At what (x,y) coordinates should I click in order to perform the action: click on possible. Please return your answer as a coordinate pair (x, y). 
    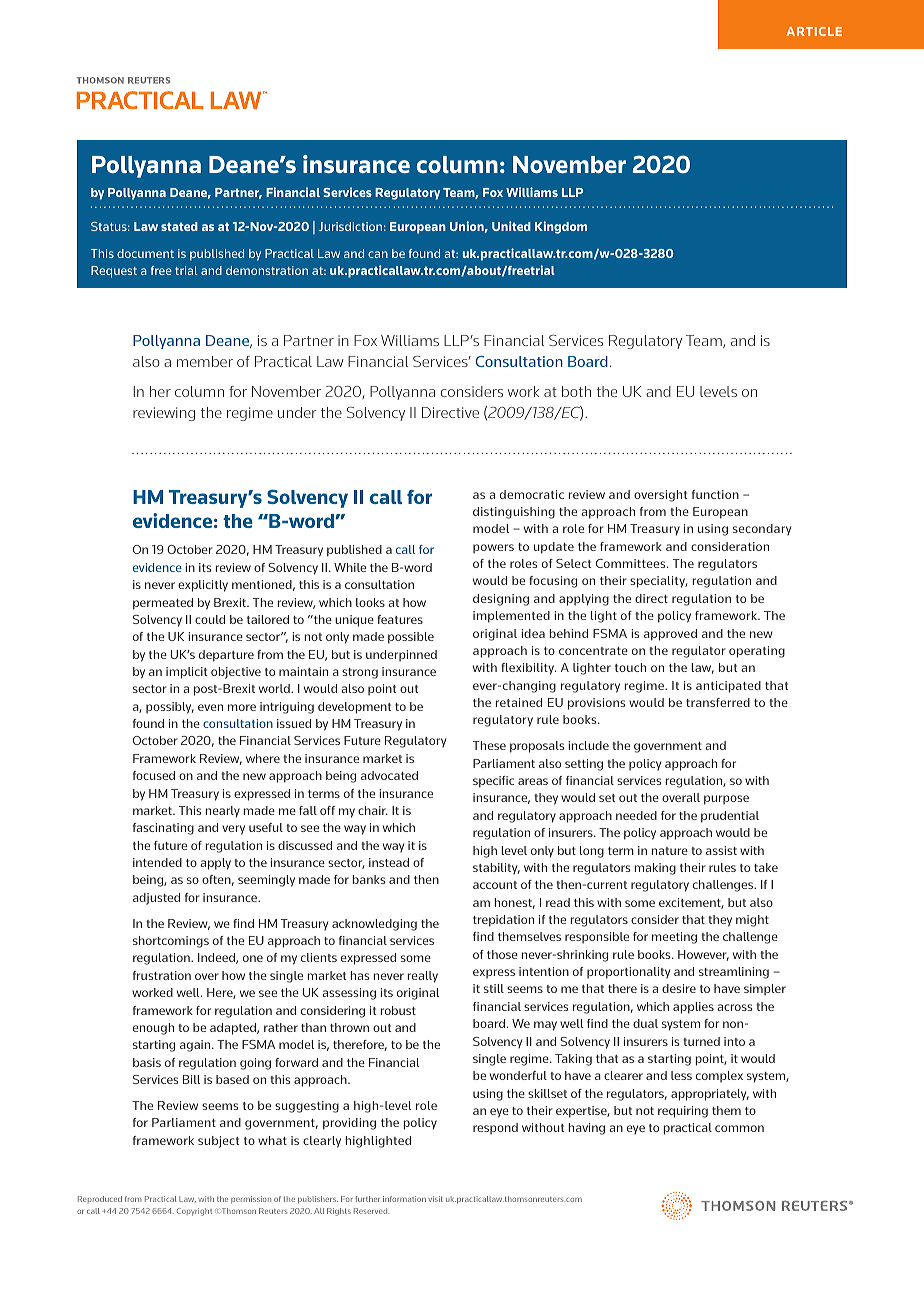
    Looking at the image, I should click on (411, 638).
